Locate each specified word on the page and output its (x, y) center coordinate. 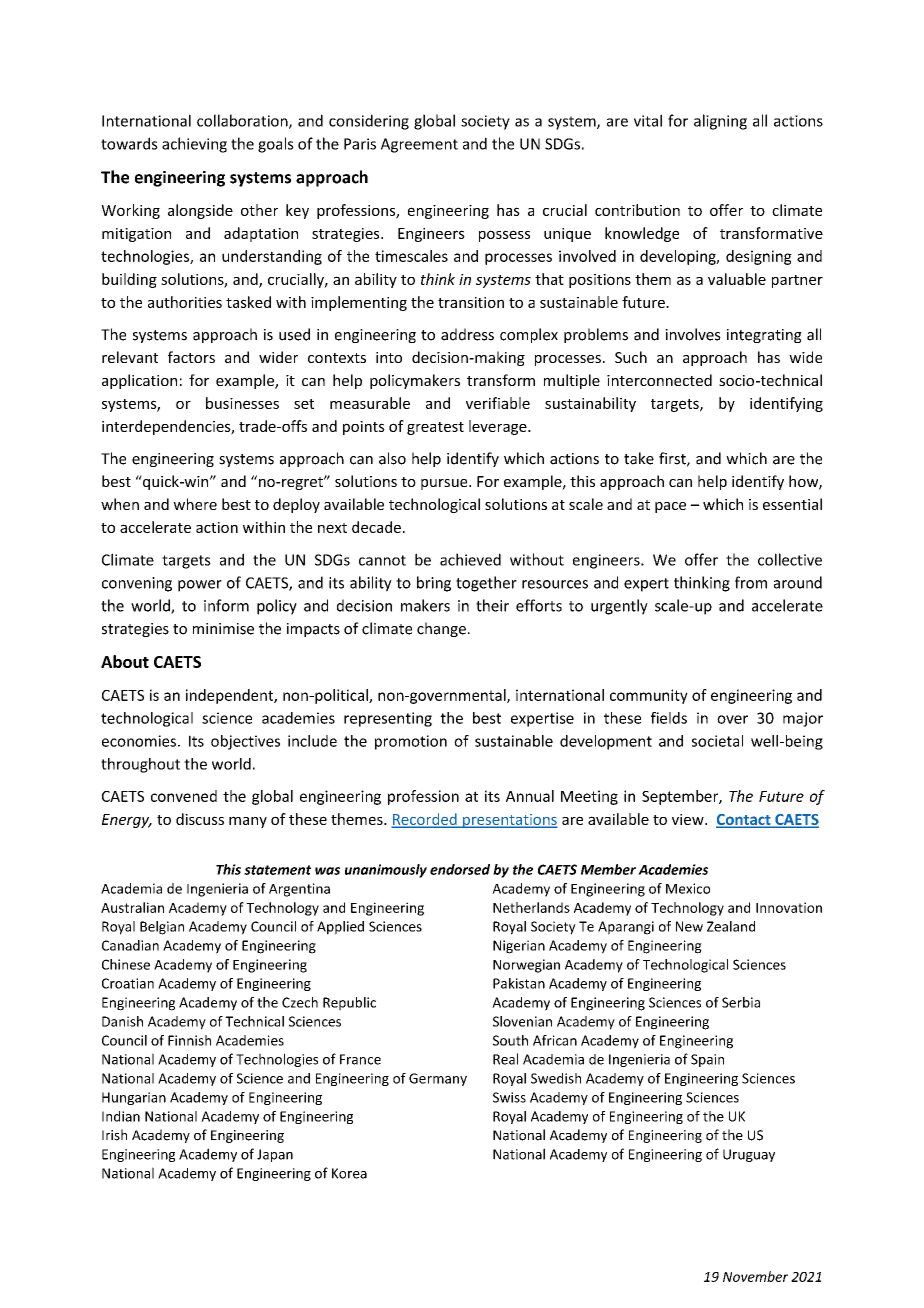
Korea (349, 1173)
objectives (245, 742)
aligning (720, 122)
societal (717, 741)
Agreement (419, 145)
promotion (411, 742)
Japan (275, 1155)
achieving (194, 145)
